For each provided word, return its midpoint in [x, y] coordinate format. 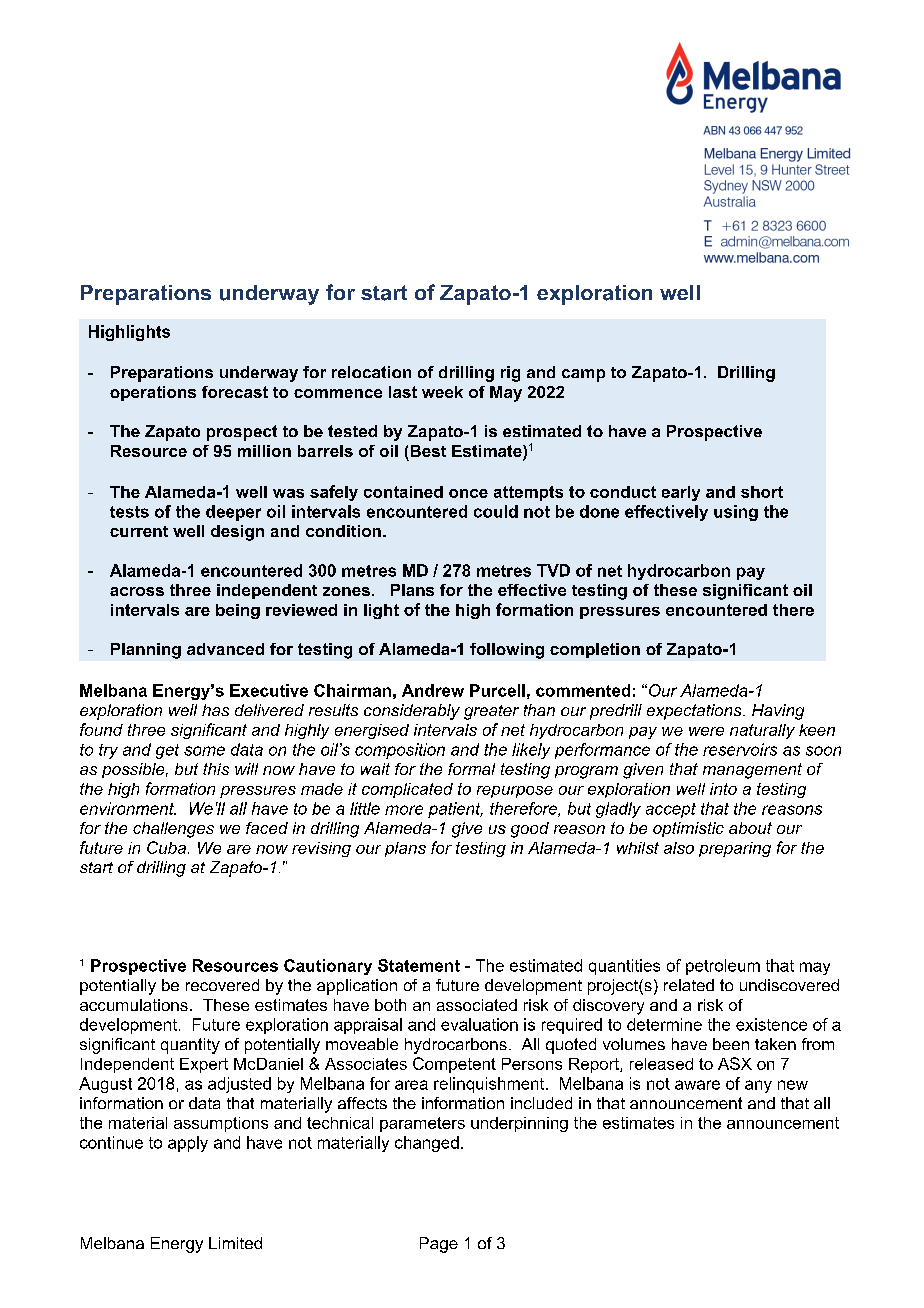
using [736, 513]
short [762, 492]
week [442, 392]
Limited [235, 1243]
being [238, 611]
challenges [173, 830]
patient [455, 810]
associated [477, 1005]
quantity [190, 1046]
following [507, 651]
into [723, 789]
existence [771, 1024]
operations [153, 393]
